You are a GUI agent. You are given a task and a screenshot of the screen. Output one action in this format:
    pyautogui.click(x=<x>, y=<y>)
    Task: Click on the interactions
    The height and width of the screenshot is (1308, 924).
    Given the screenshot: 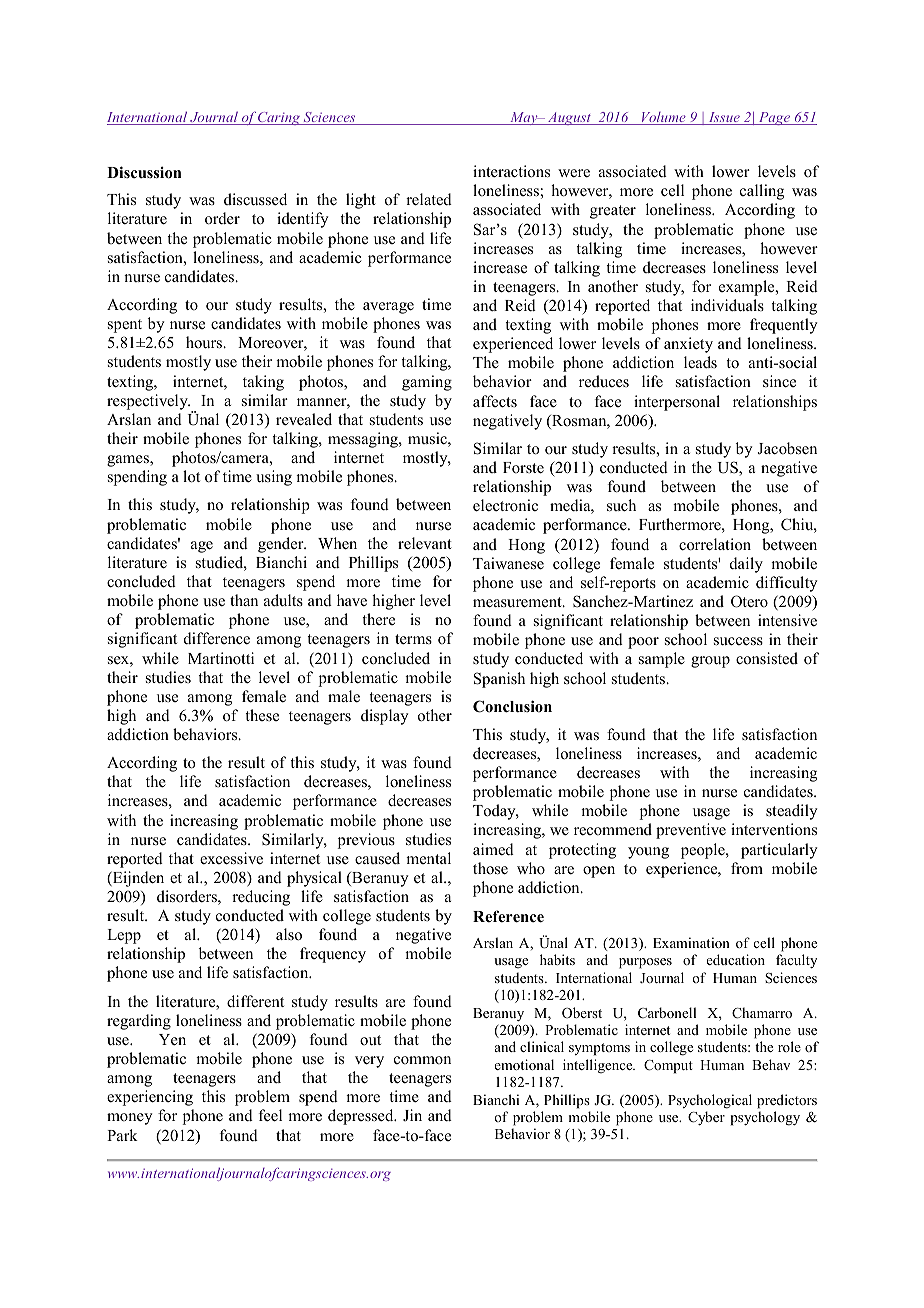 What is the action you would take?
    pyautogui.click(x=511, y=171)
